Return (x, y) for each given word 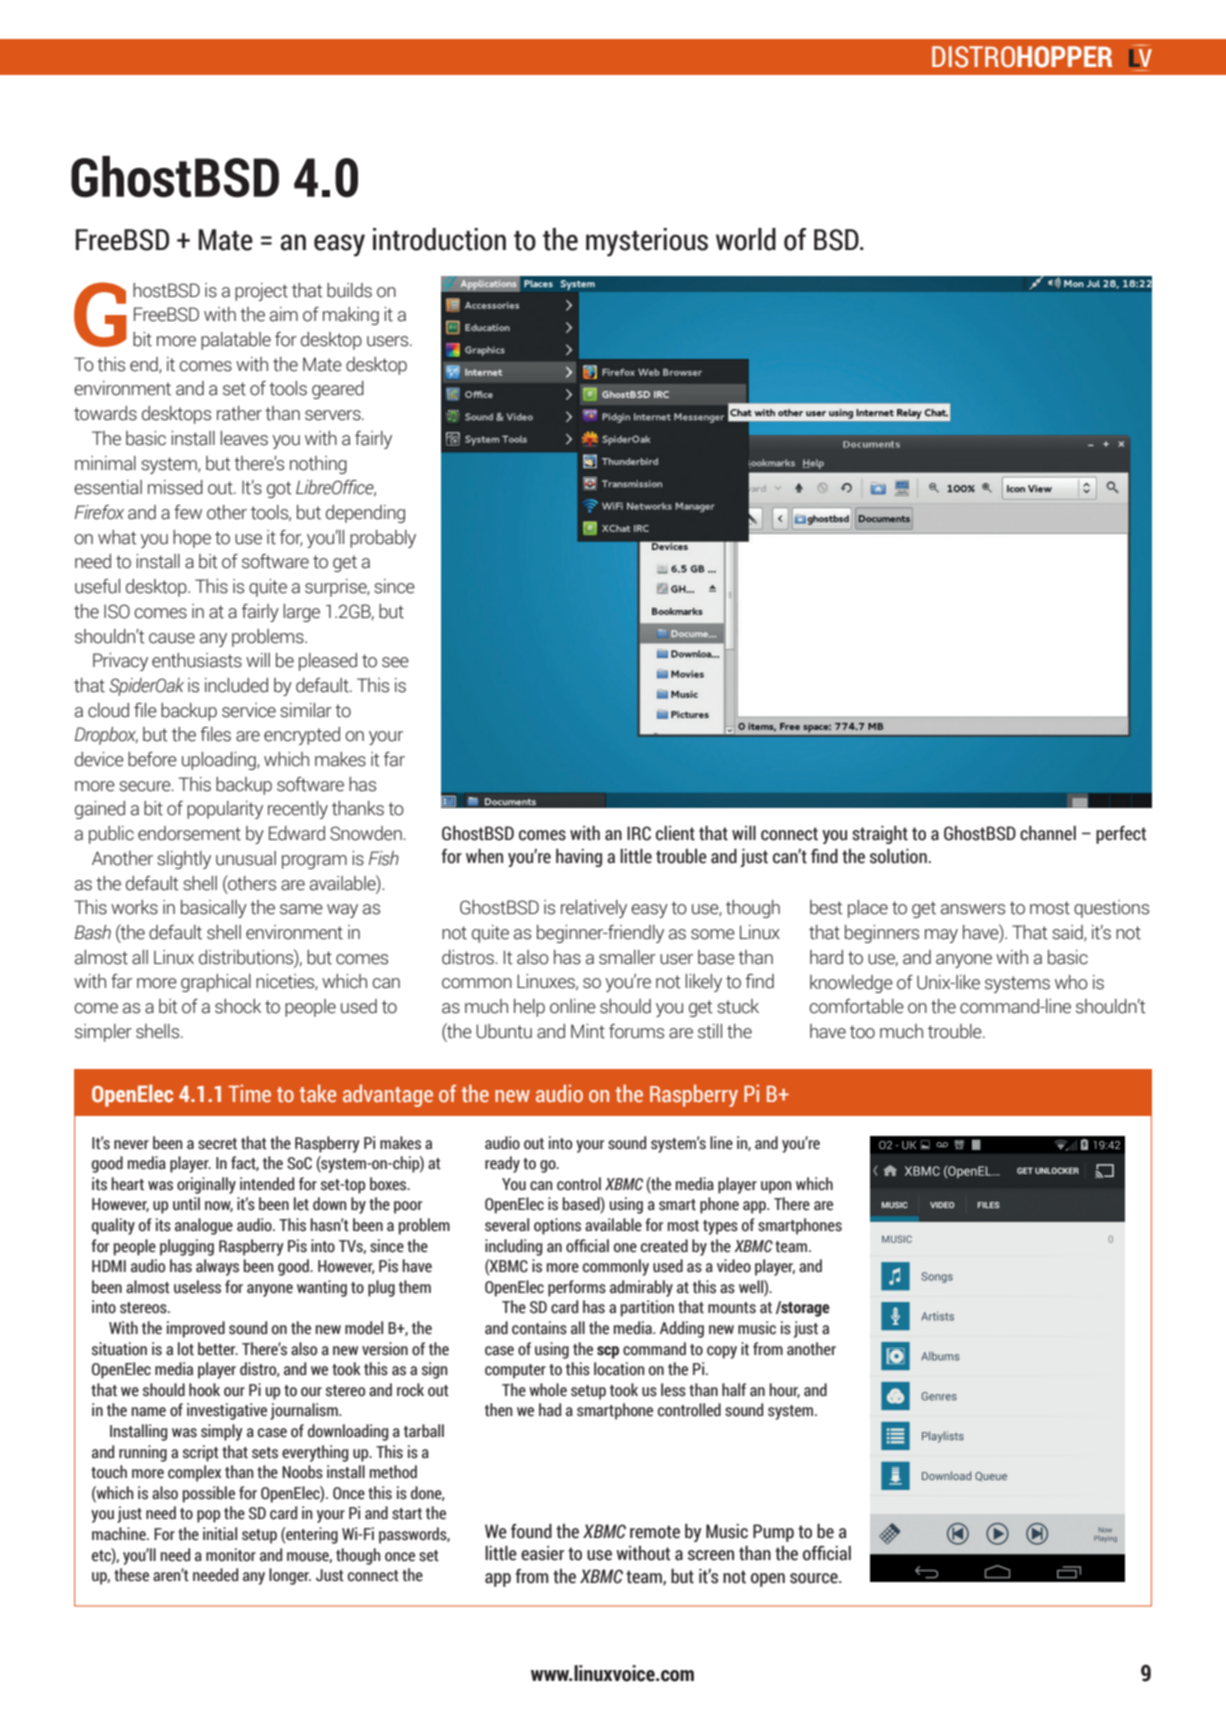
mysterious (647, 242)
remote (655, 1532)
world (746, 239)
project (261, 292)
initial (220, 1534)
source (815, 1578)
